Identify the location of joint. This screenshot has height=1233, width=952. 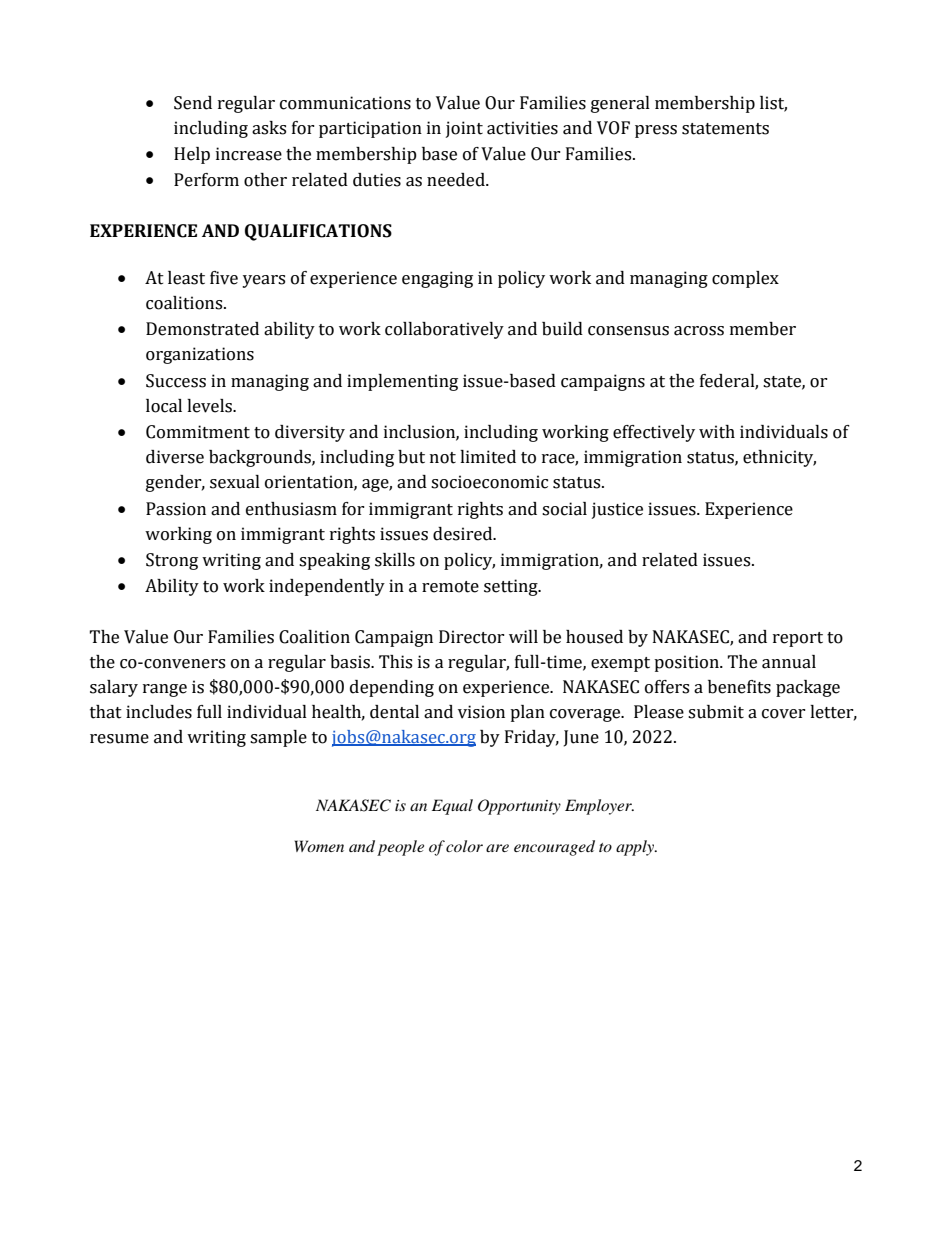
(464, 129).
